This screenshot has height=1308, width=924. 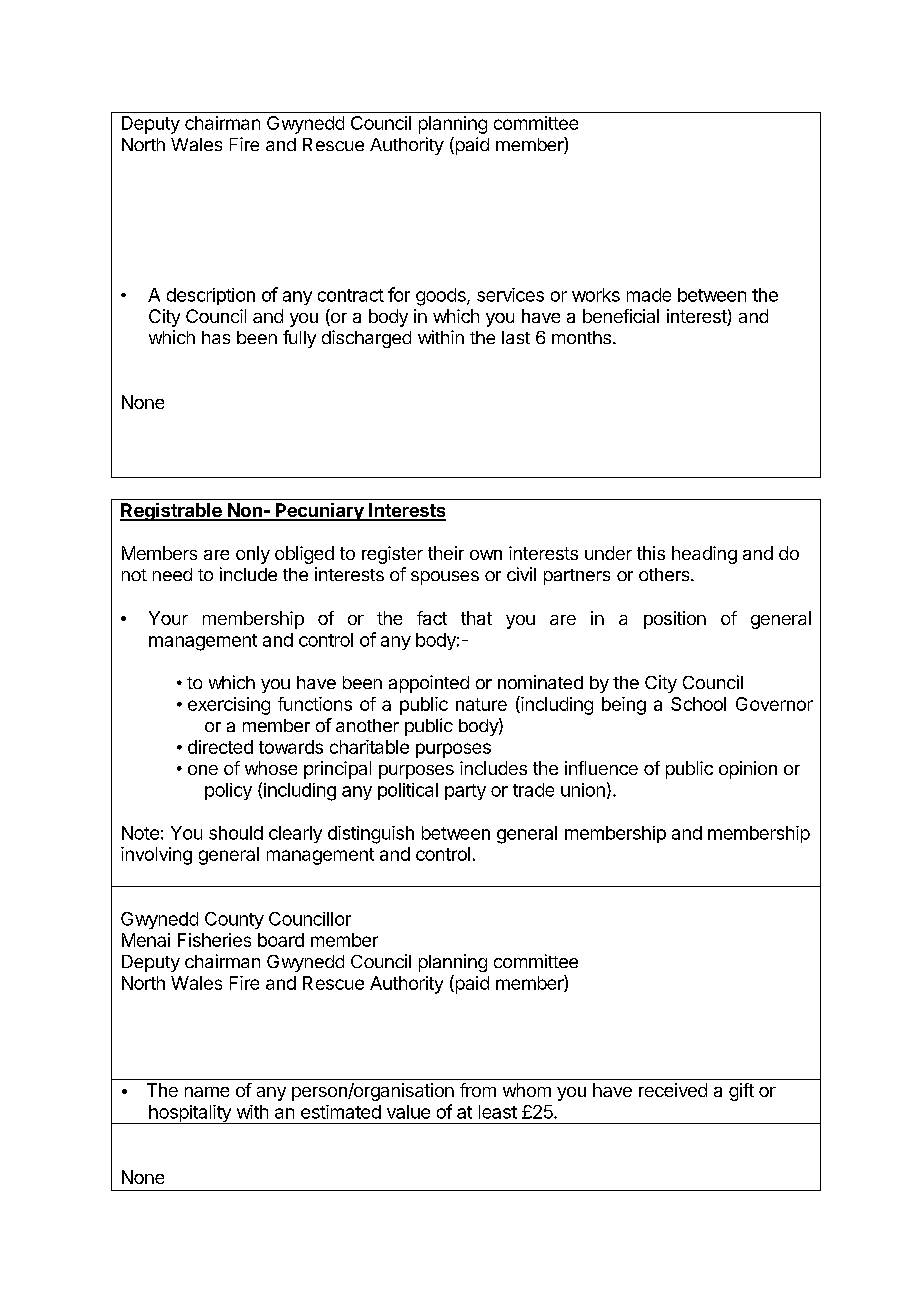 I want to click on from, so click(x=478, y=1090).
